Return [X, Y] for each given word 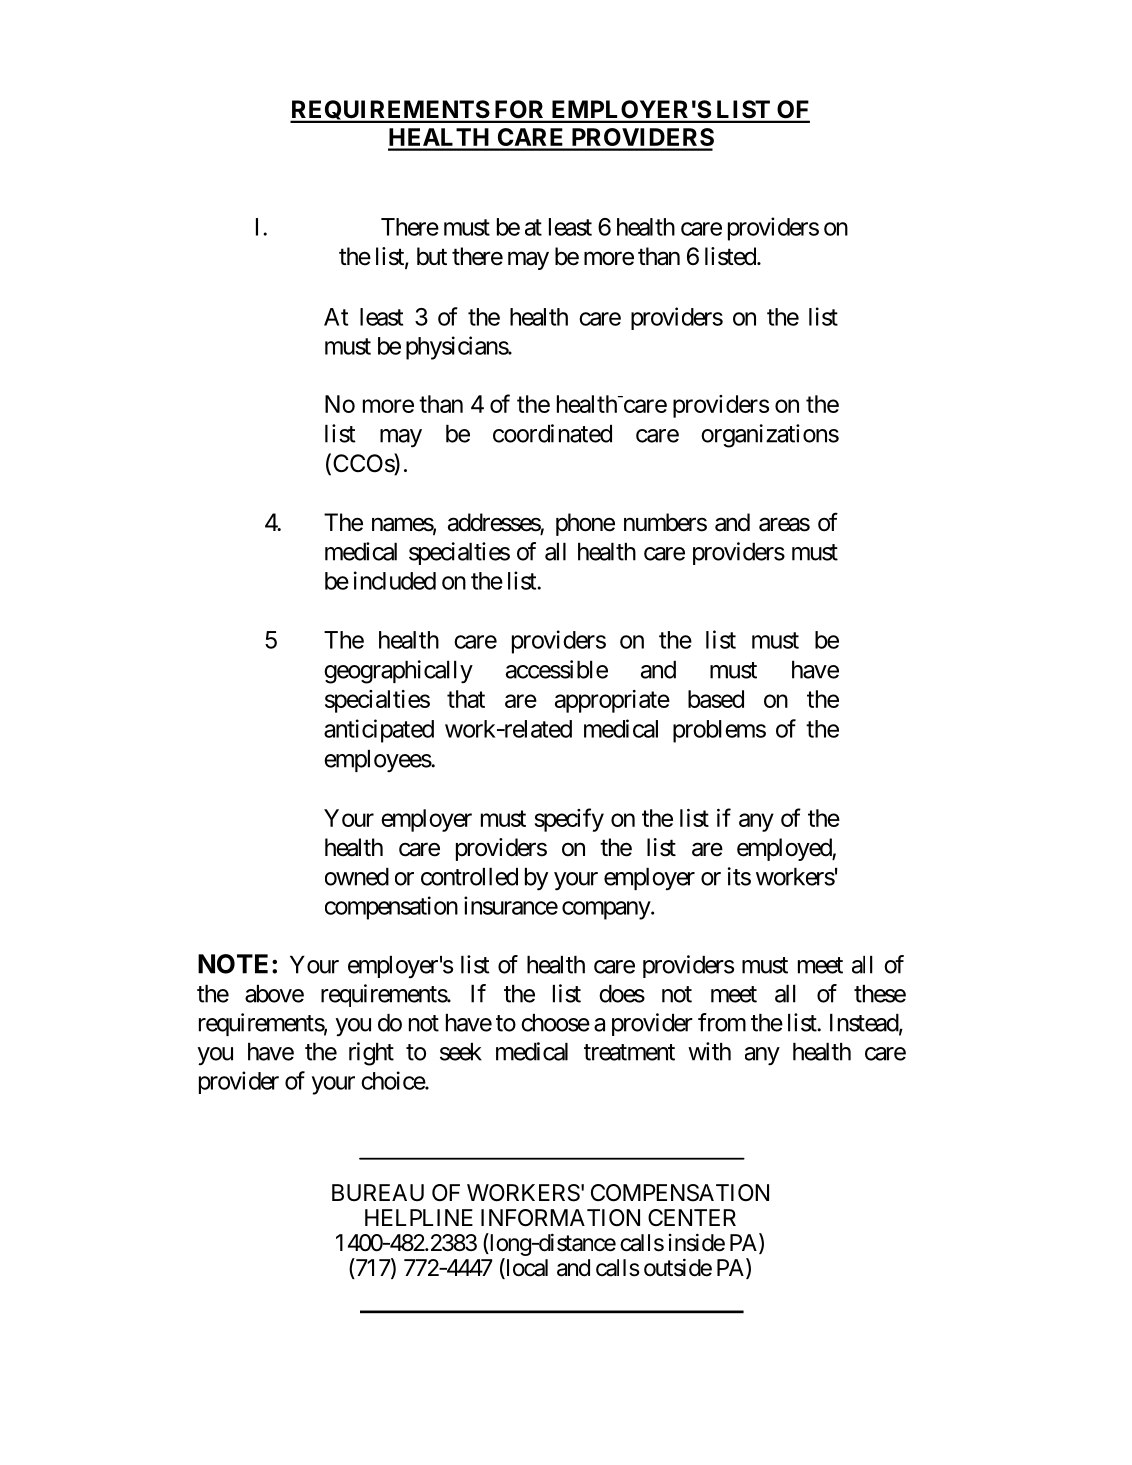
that [466, 699]
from [722, 1022]
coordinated [552, 433]
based [716, 699]
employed [785, 849]
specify [569, 820]
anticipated [379, 731]
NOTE [233, 964]
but [432, 256]
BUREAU [378, 1193]
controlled [469, 877]
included [395, 580]
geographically [398, 672]
